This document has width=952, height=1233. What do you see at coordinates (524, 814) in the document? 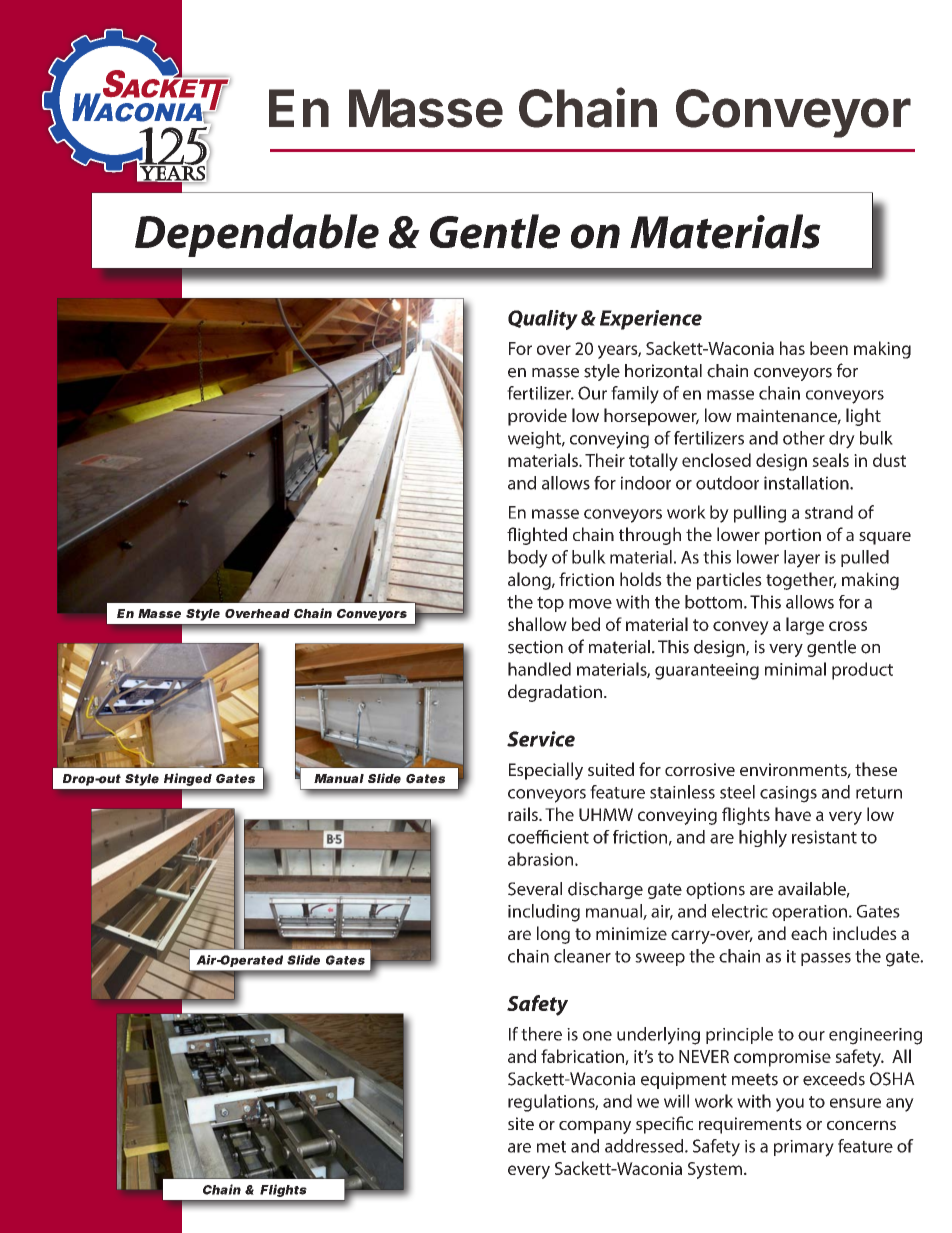
I see `rails` at bounding box center [524, 814].
